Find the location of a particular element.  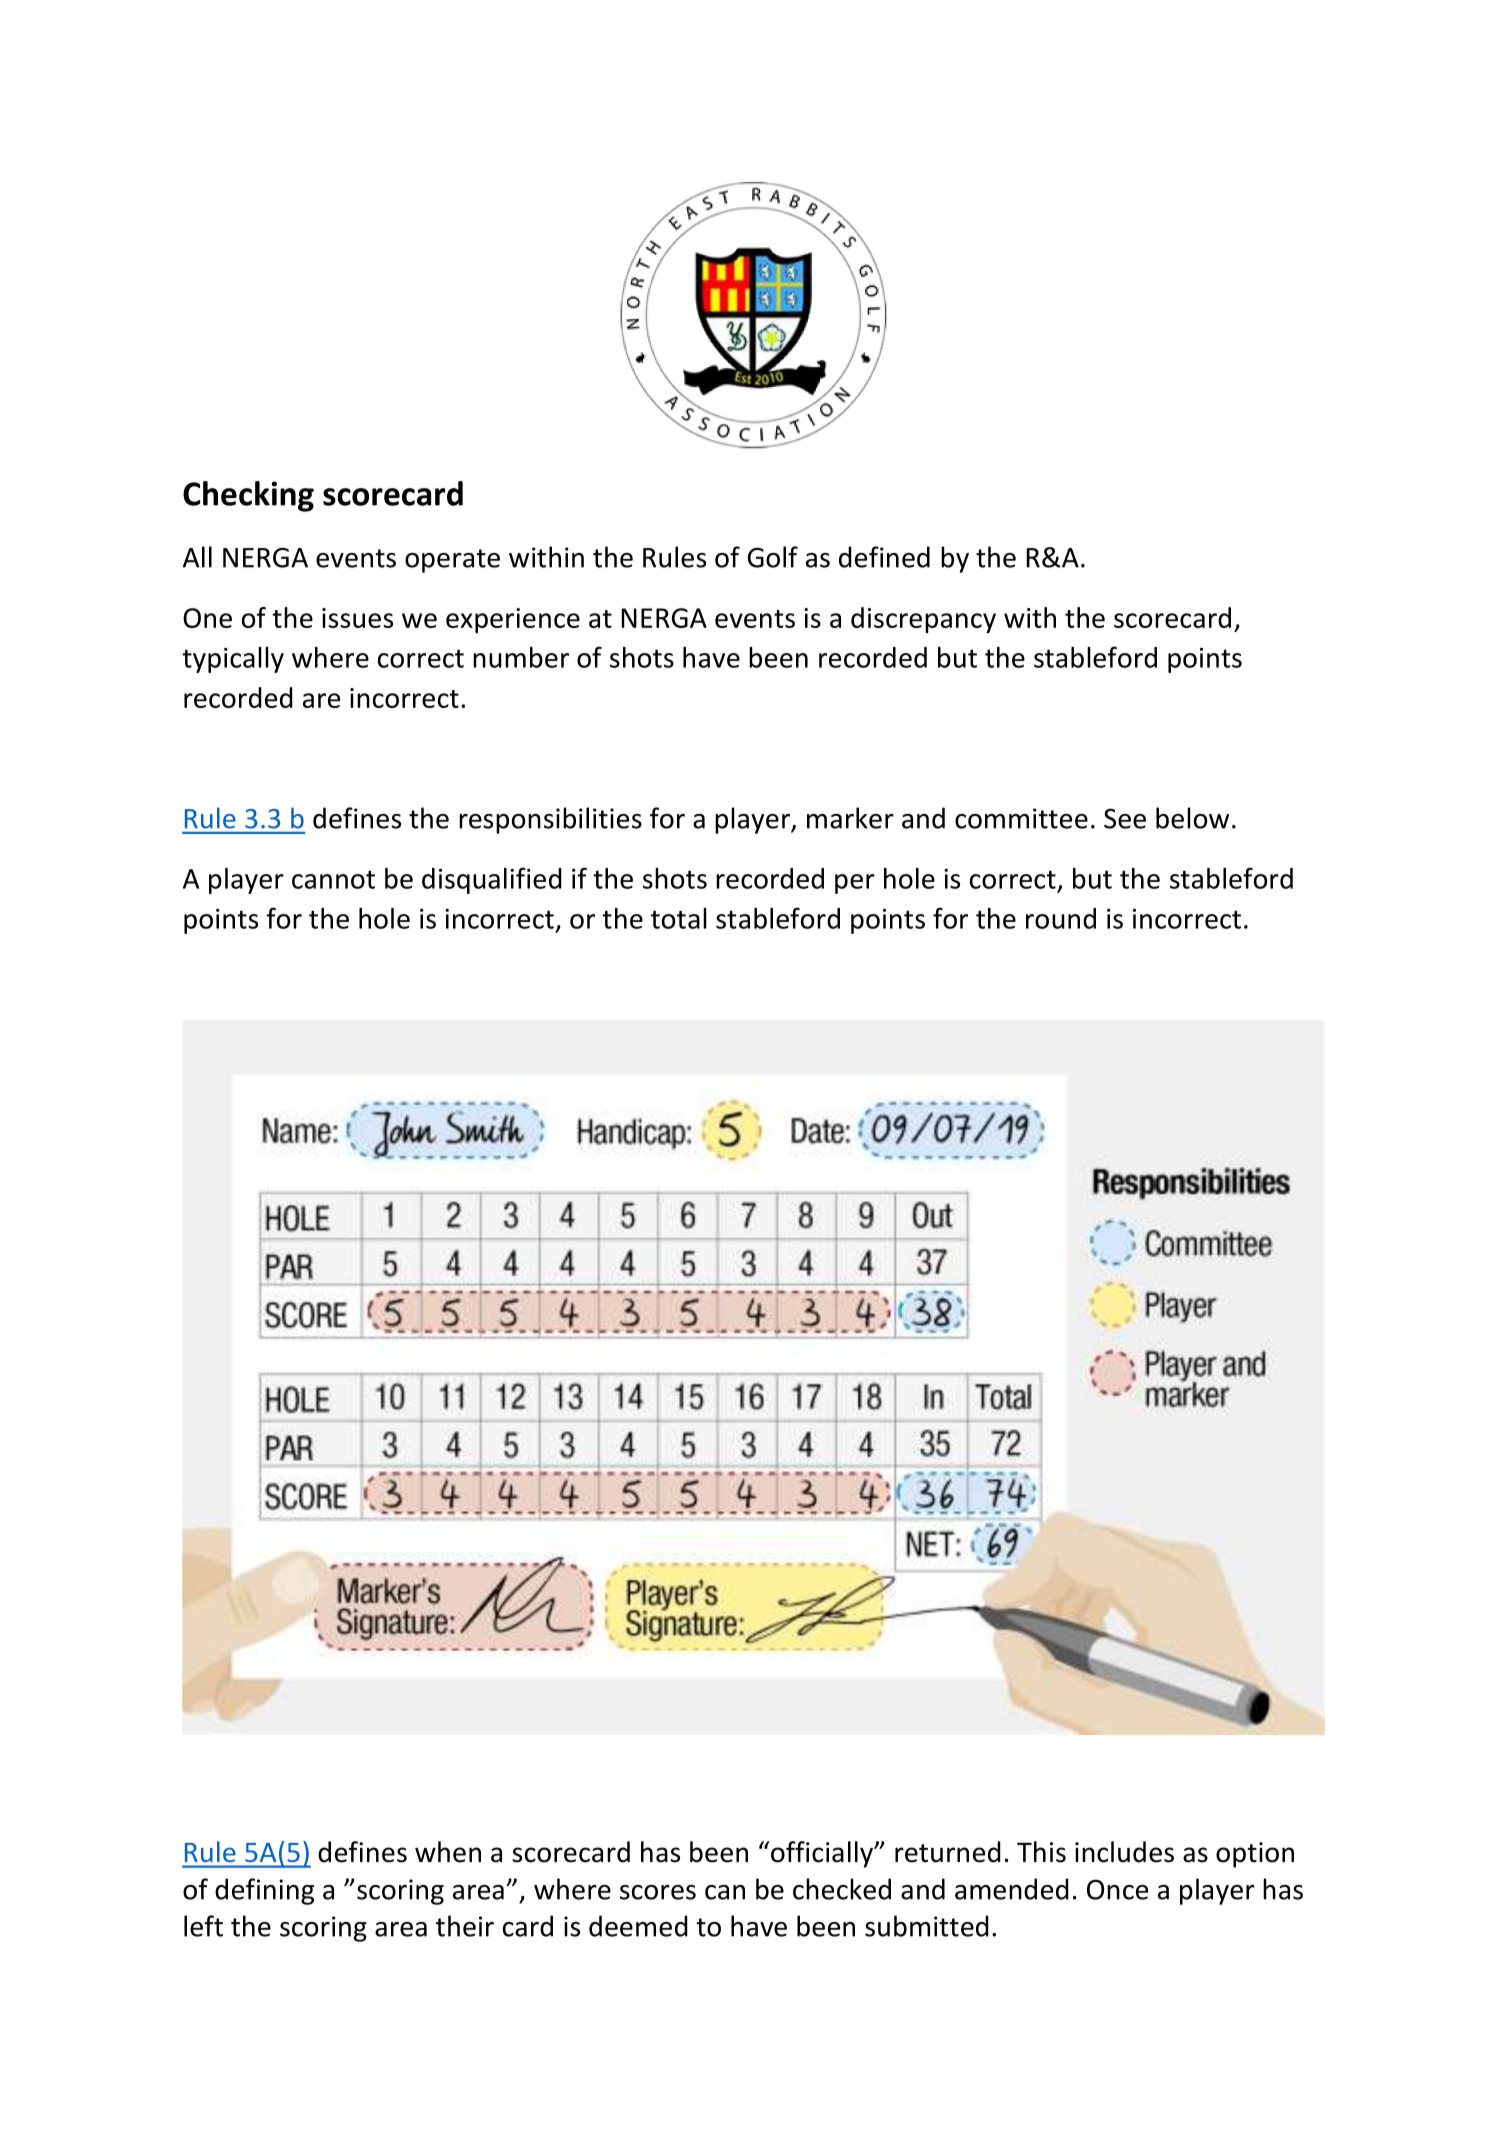

total is located at coordinates (679, 918).
